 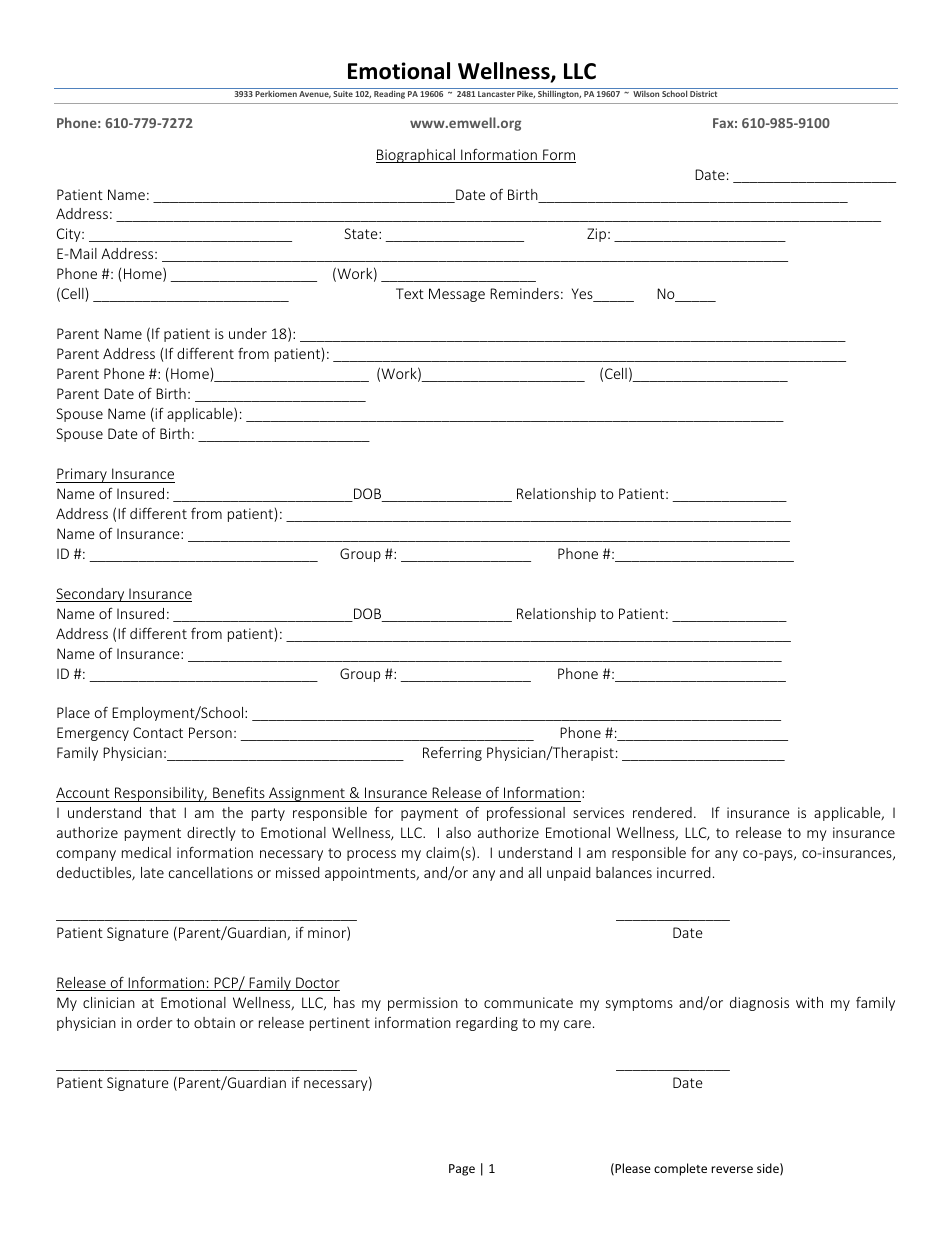 I want to click on Referring, so click(x=452, y=754).
